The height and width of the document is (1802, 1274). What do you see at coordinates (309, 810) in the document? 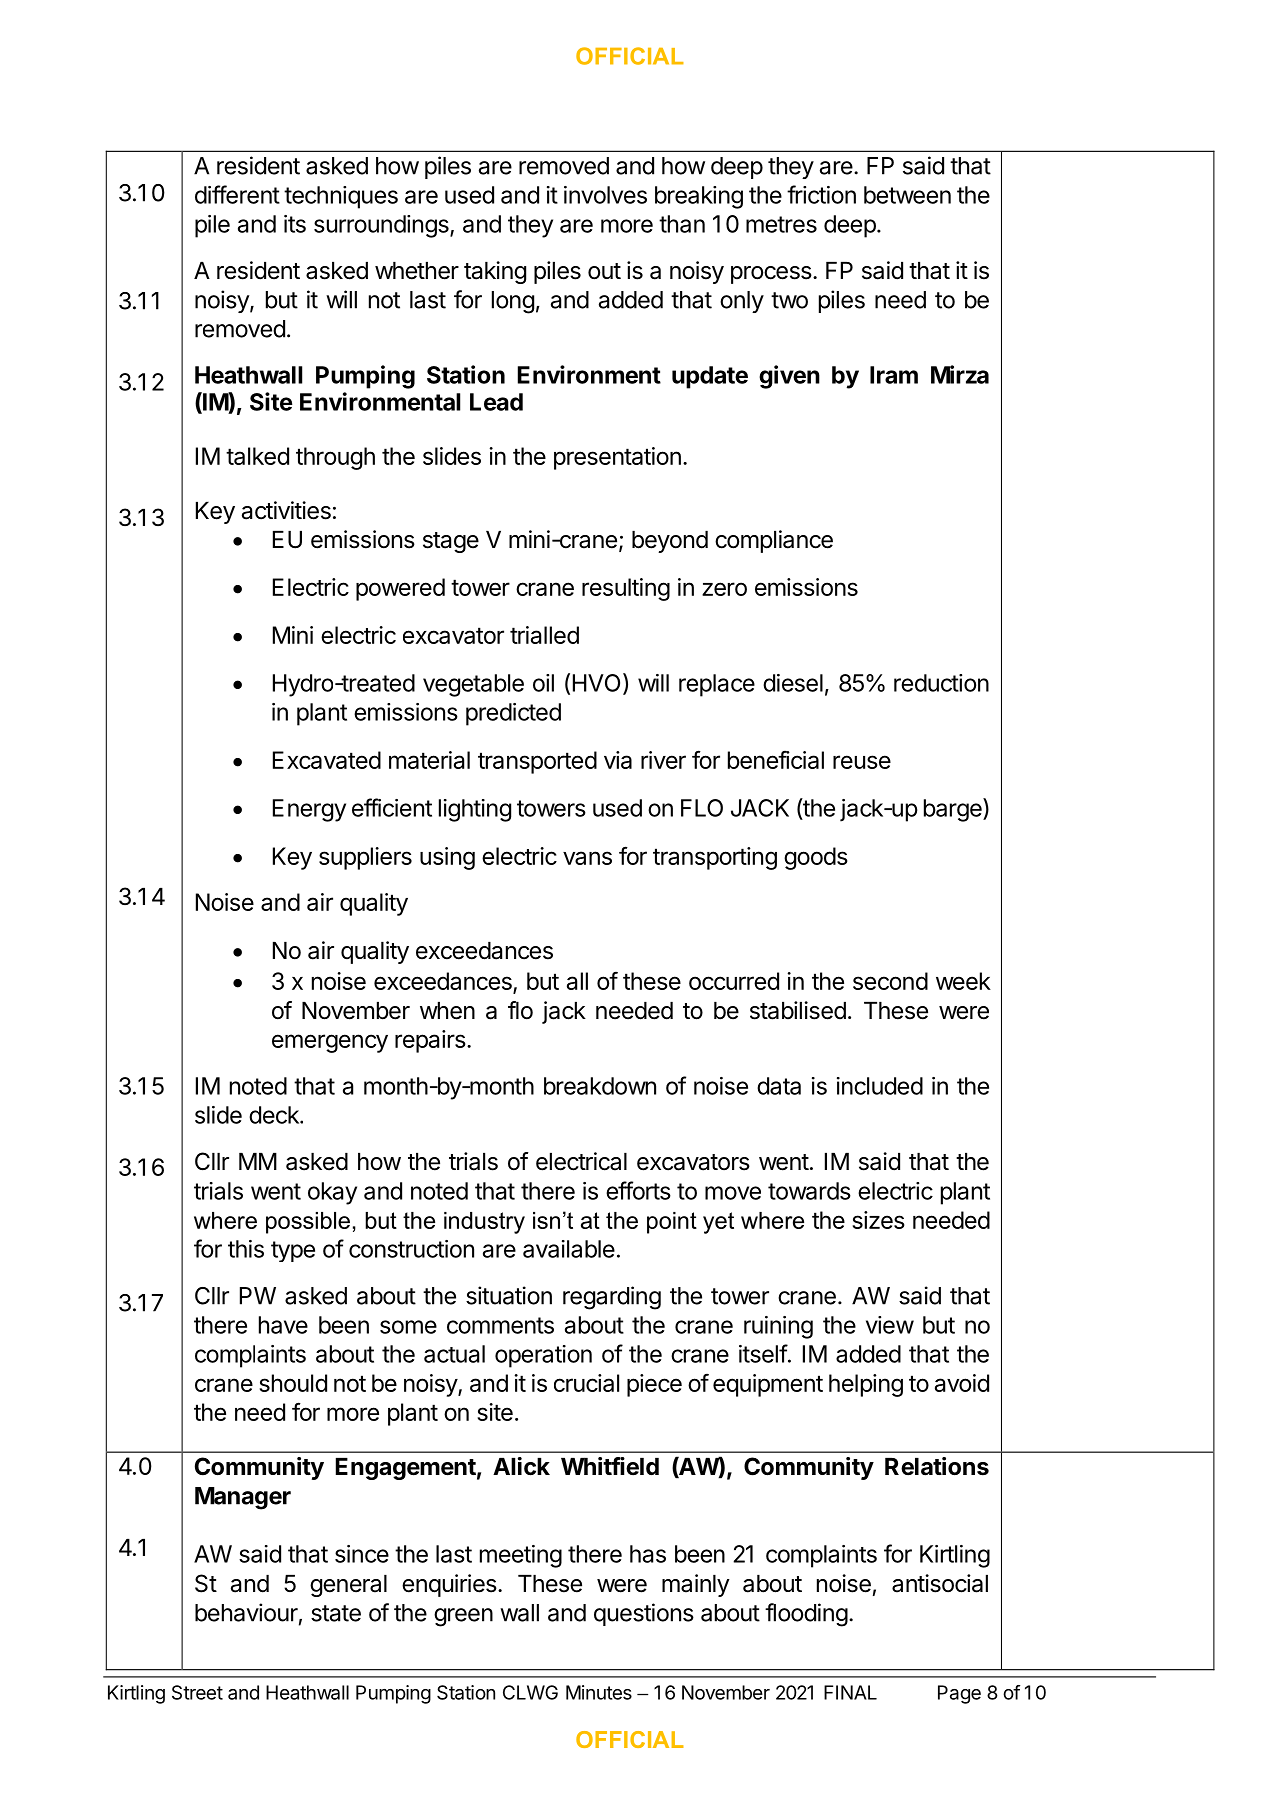
I see `Energy` at bounding box center [309, 810].
